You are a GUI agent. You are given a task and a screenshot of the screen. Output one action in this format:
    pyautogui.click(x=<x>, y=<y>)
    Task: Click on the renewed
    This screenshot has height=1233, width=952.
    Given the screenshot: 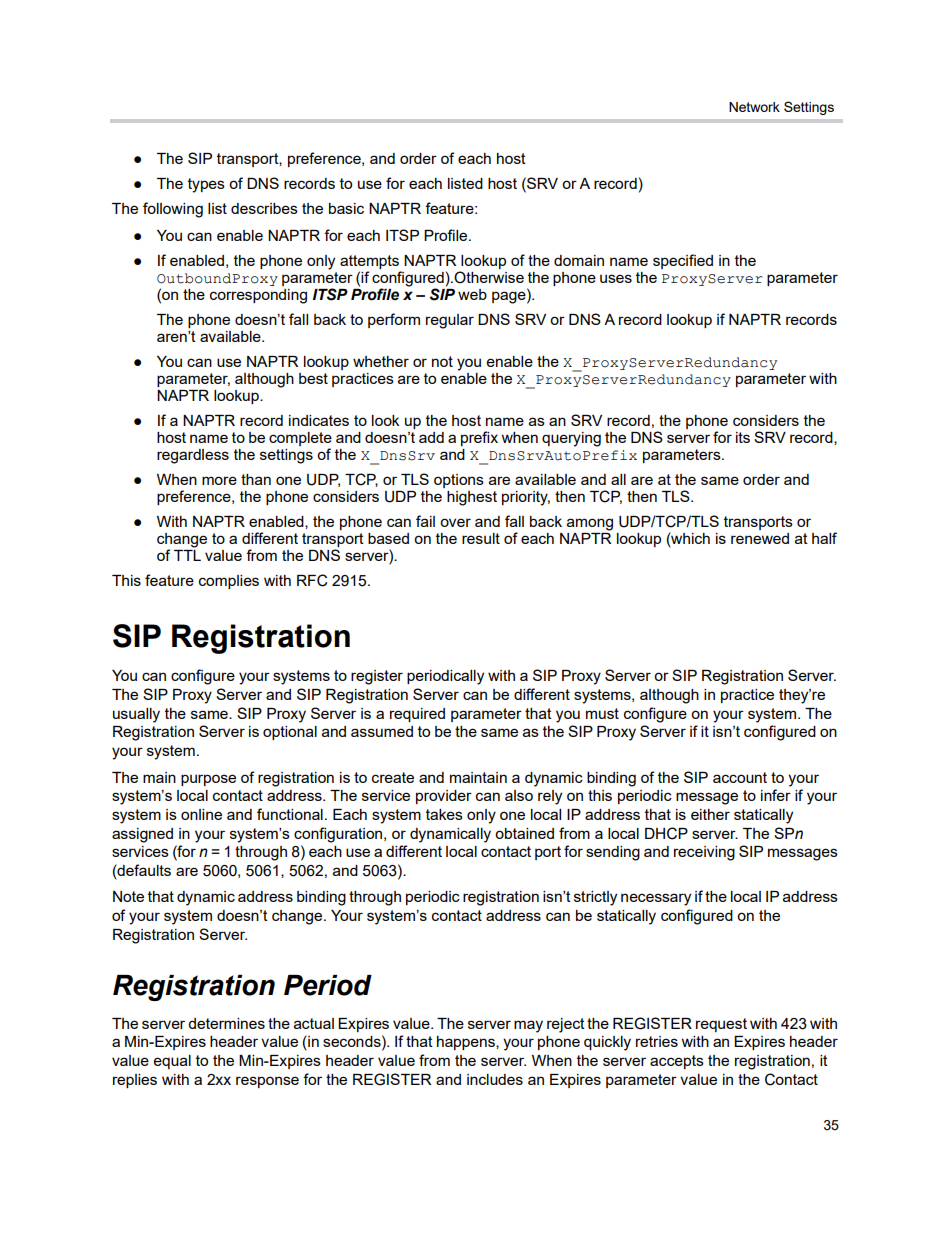 What is the action you would take?
    pyautogui.click(x=760, y=538)
